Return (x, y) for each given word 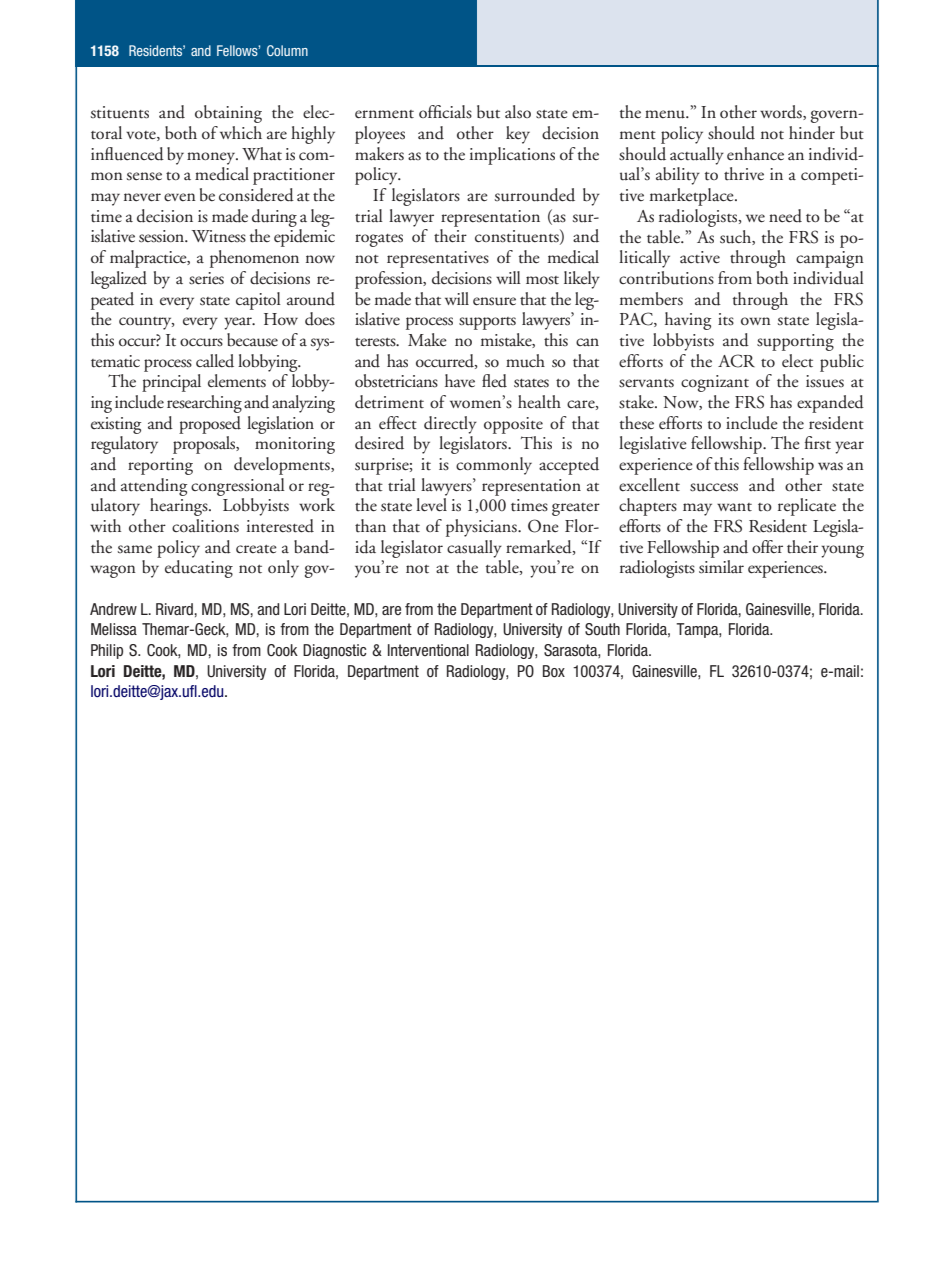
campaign (830, 259)
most (542, 280)
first (817, 443)
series (206, 278)
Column (287, 50)
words (782, 112)
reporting (160, 466)
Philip (107, 651)
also (518, 112)
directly (450, 425)
